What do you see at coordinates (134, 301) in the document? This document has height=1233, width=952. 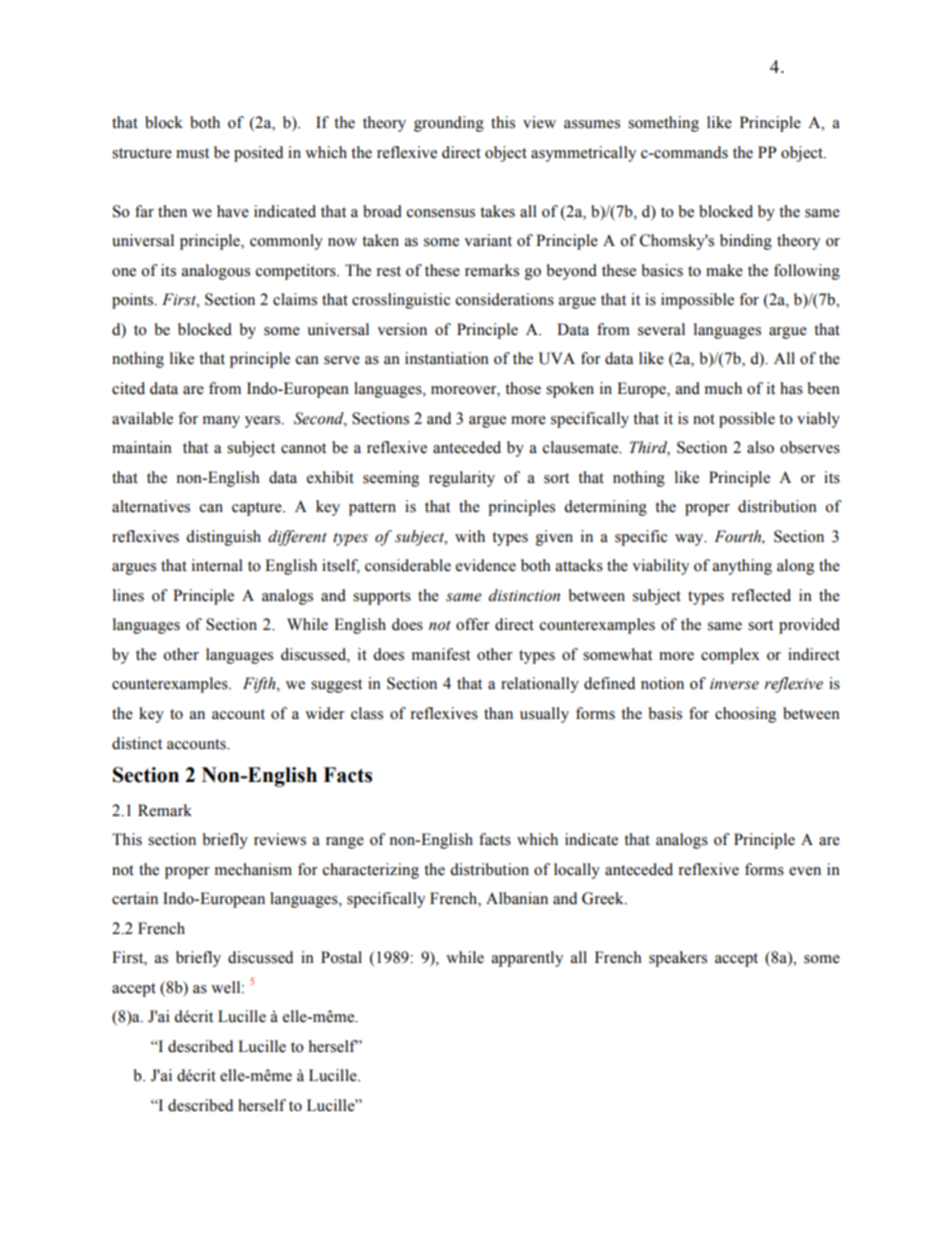 I see `points` at bounding box center [134, 301].
